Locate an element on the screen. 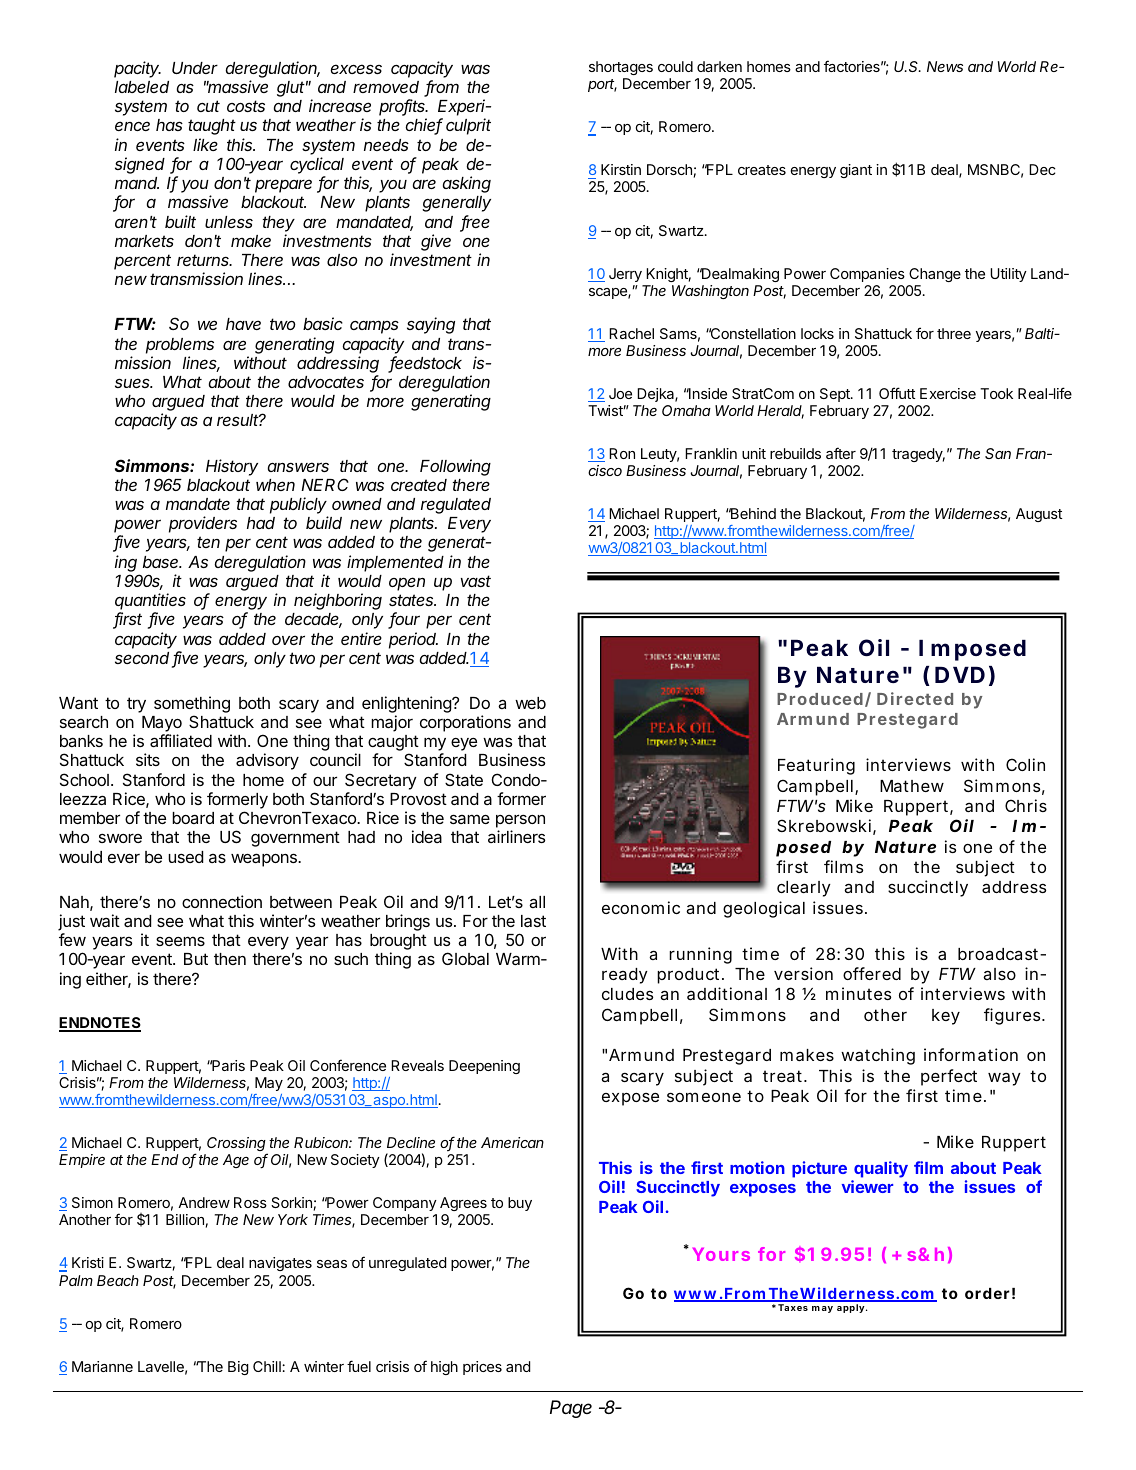 The height and width of the screenshot is (1470, 1136). affiliated is located at coordinates (181, 740).
